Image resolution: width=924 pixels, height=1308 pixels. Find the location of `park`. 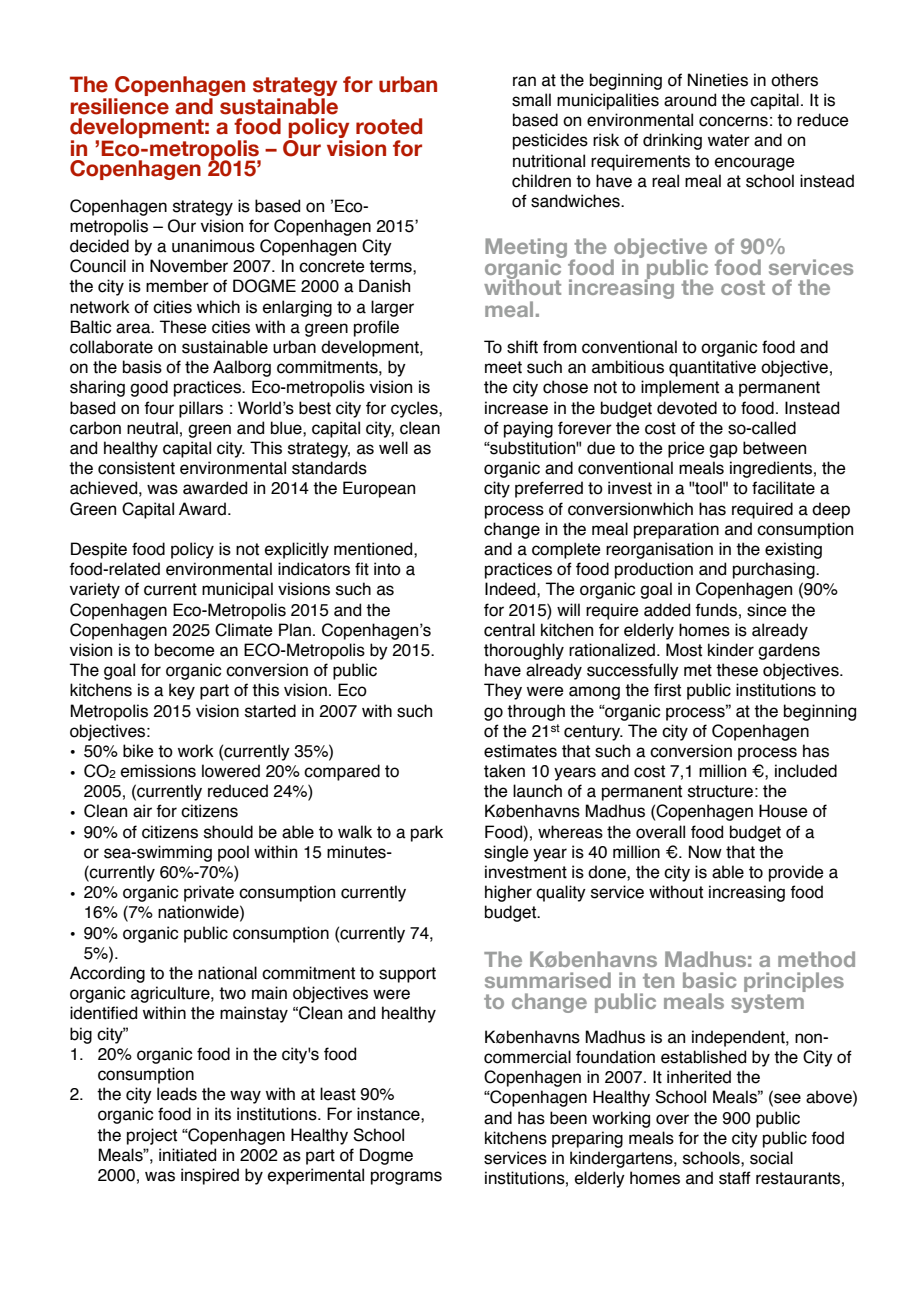

park is located at coordinates (427, 833).
